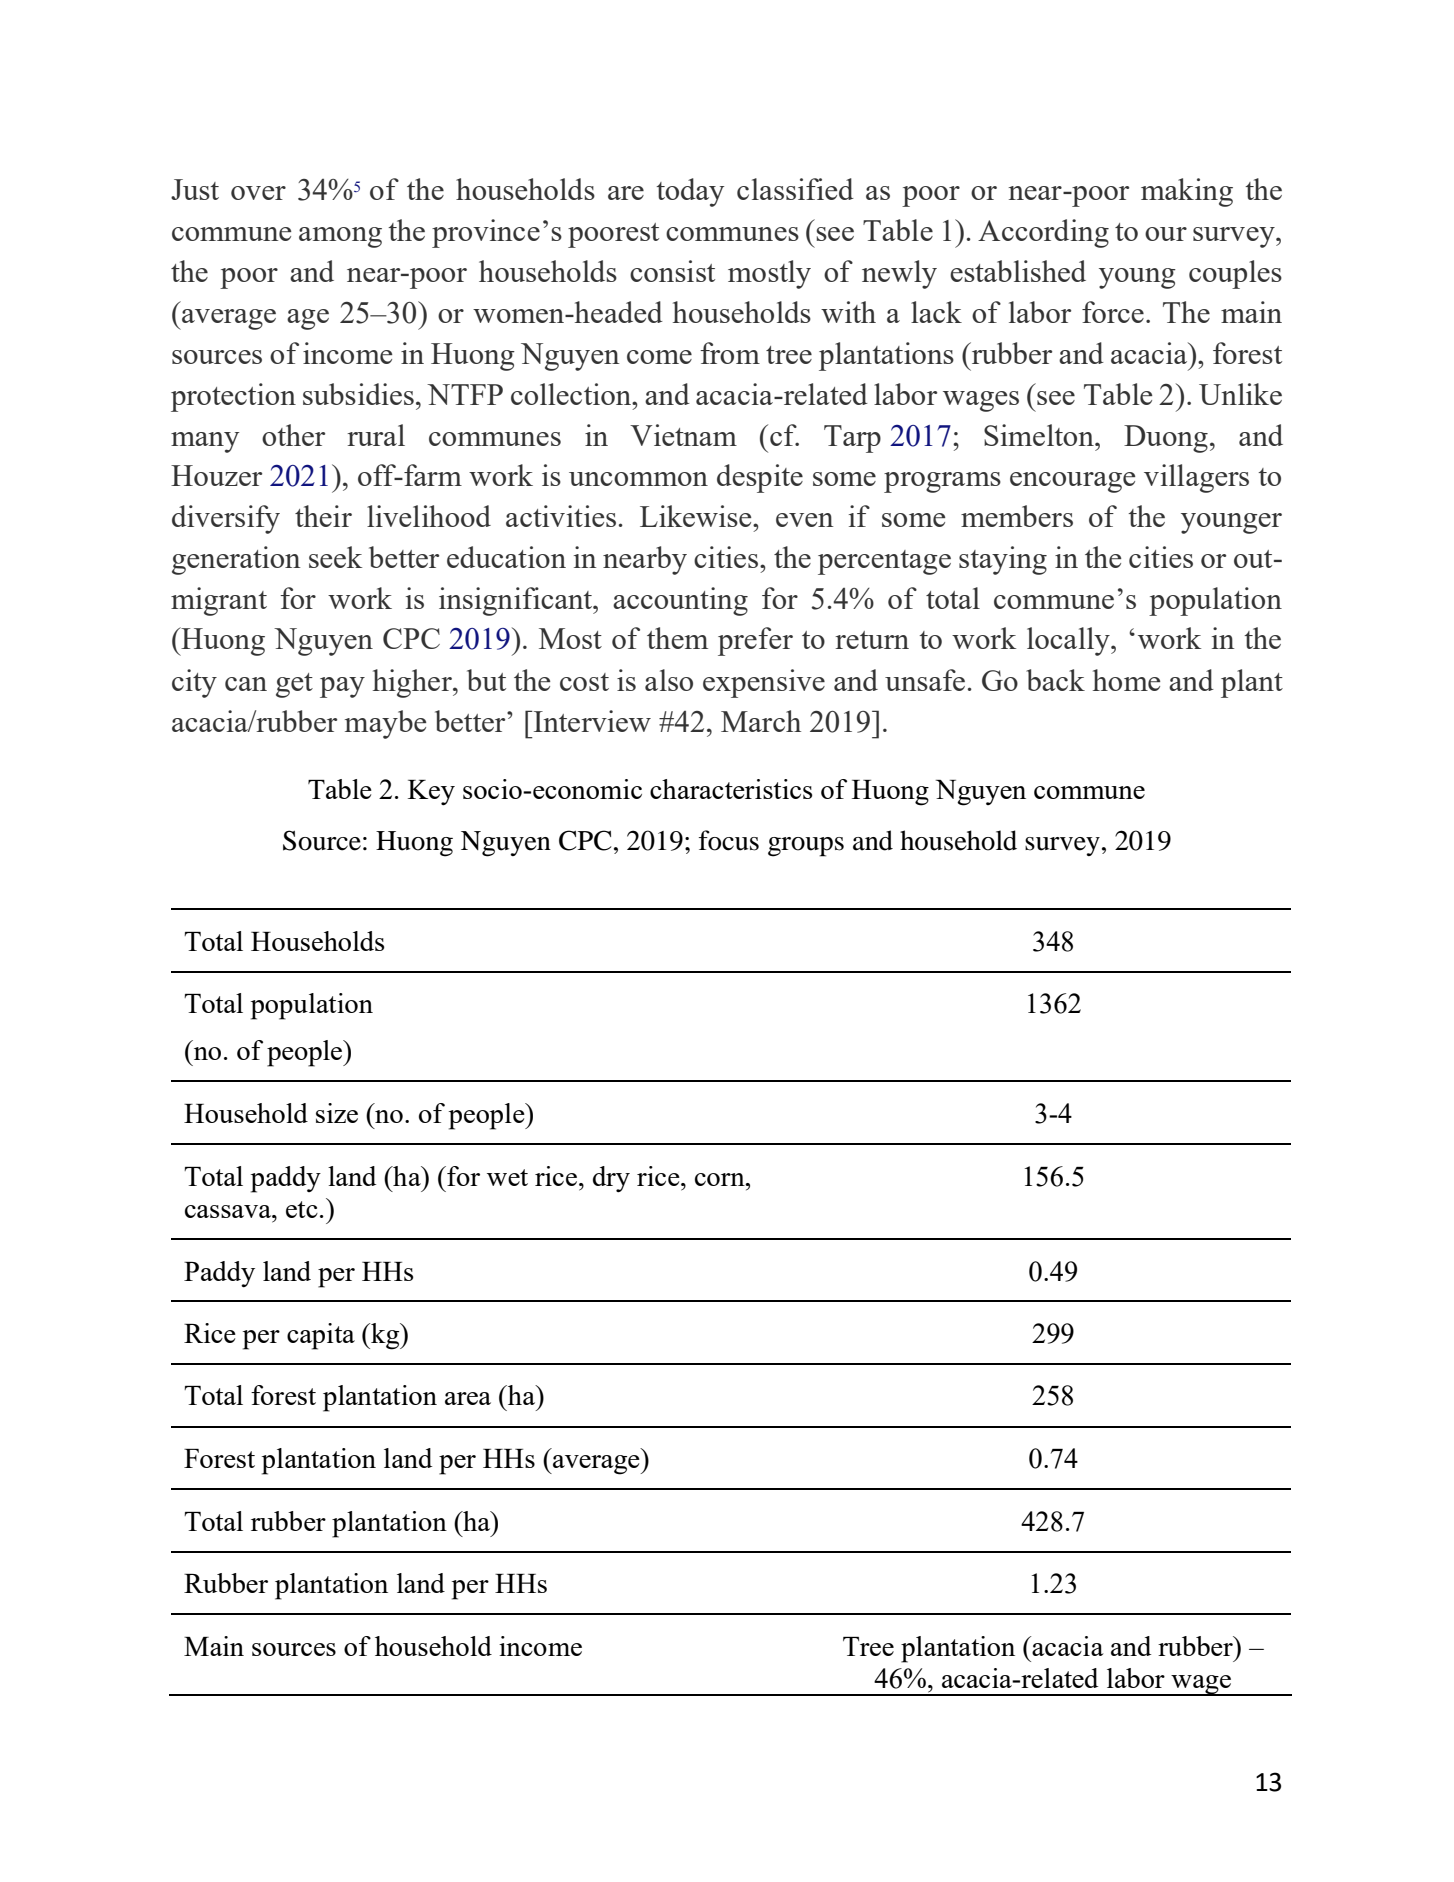  What do you see at coordinates (335, 557) in the screenshot?
I see `seek` at bounding box center [335, 557].
